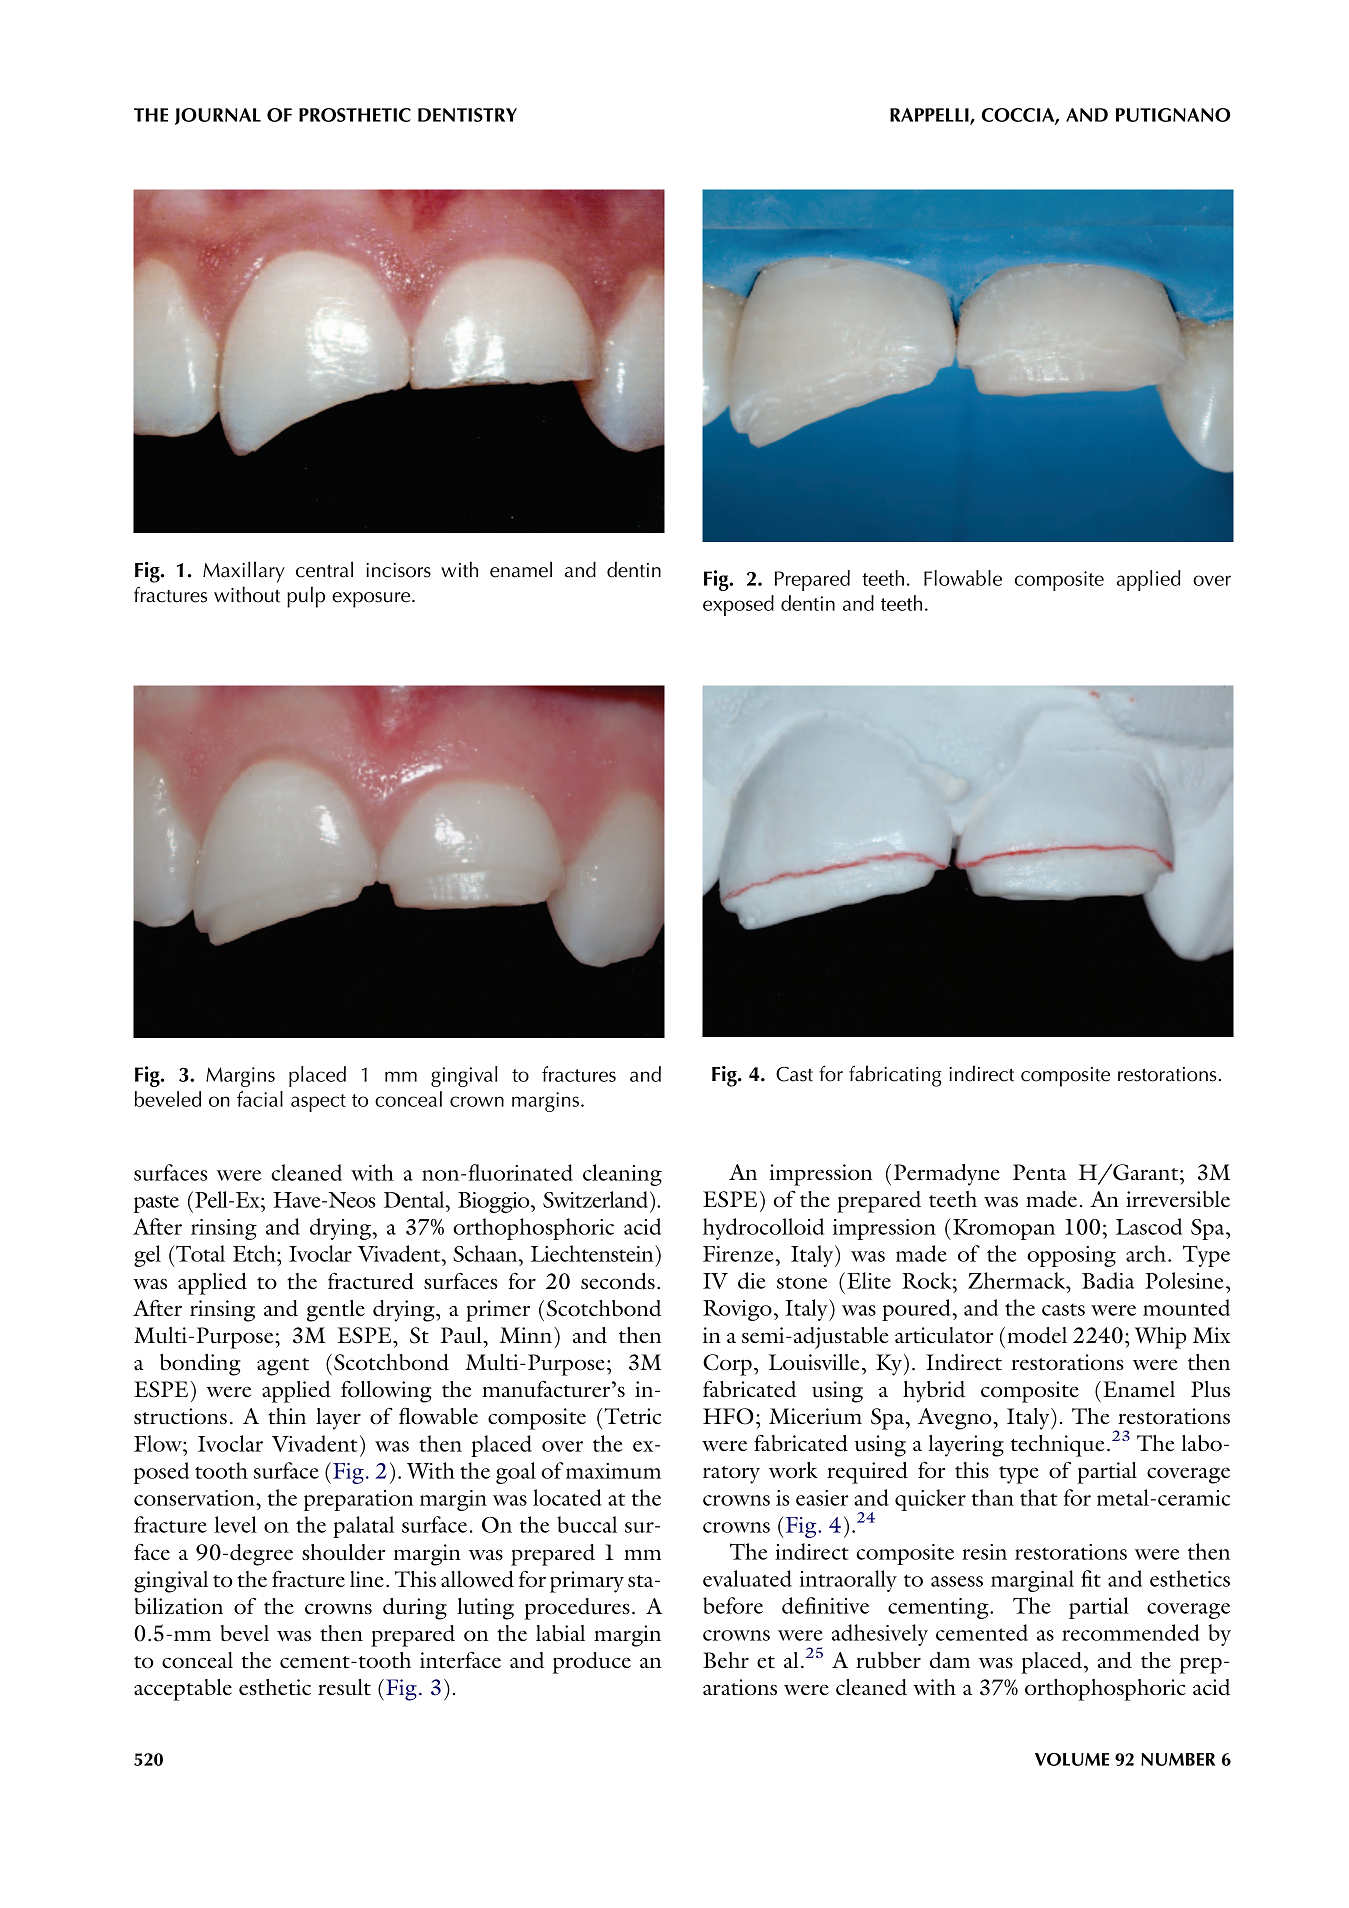  Describe the element at coordinates (467, 115) in the screenshot. I see `DENTISTRY` at that location.
